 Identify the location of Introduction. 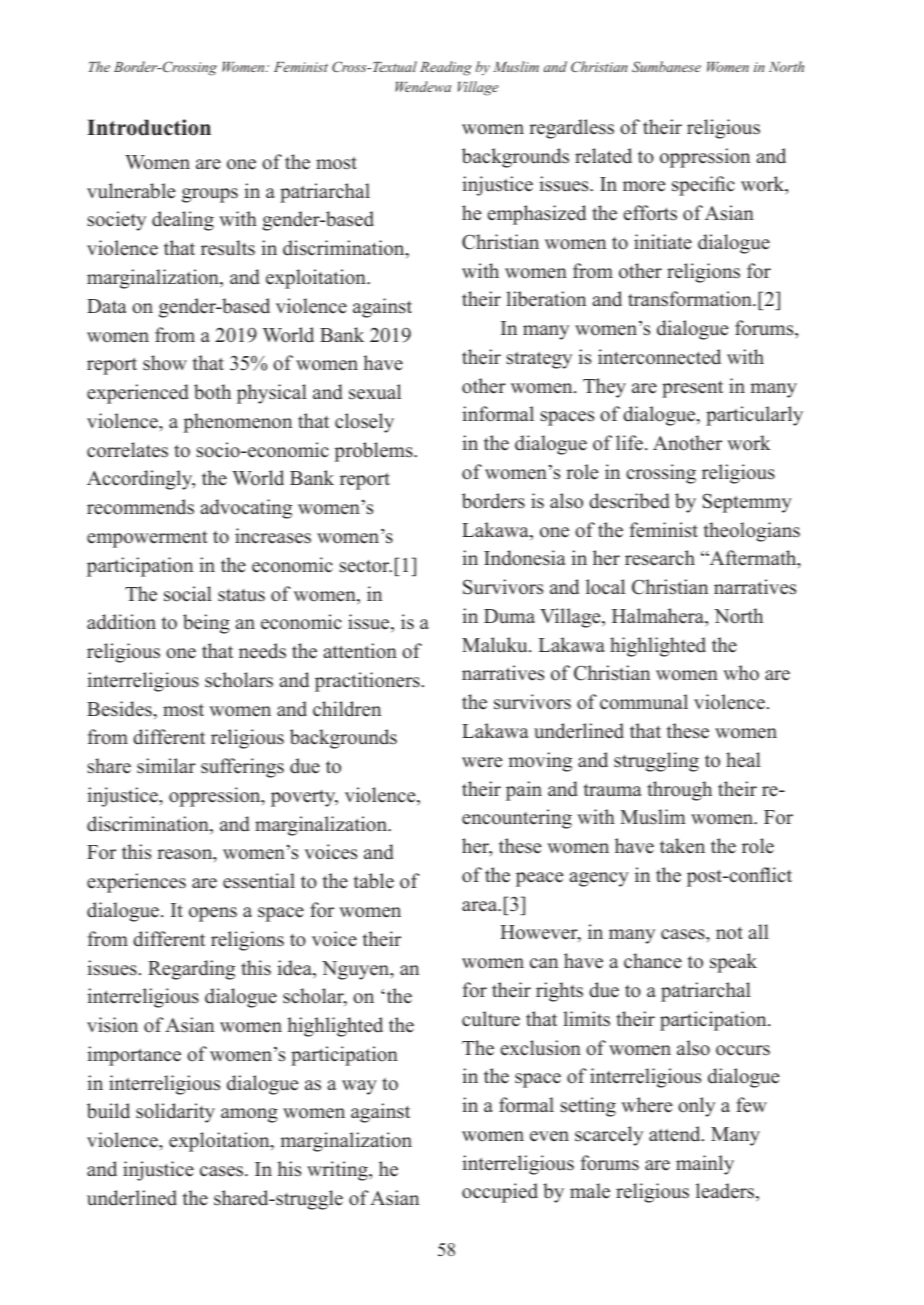
(149, 127).
